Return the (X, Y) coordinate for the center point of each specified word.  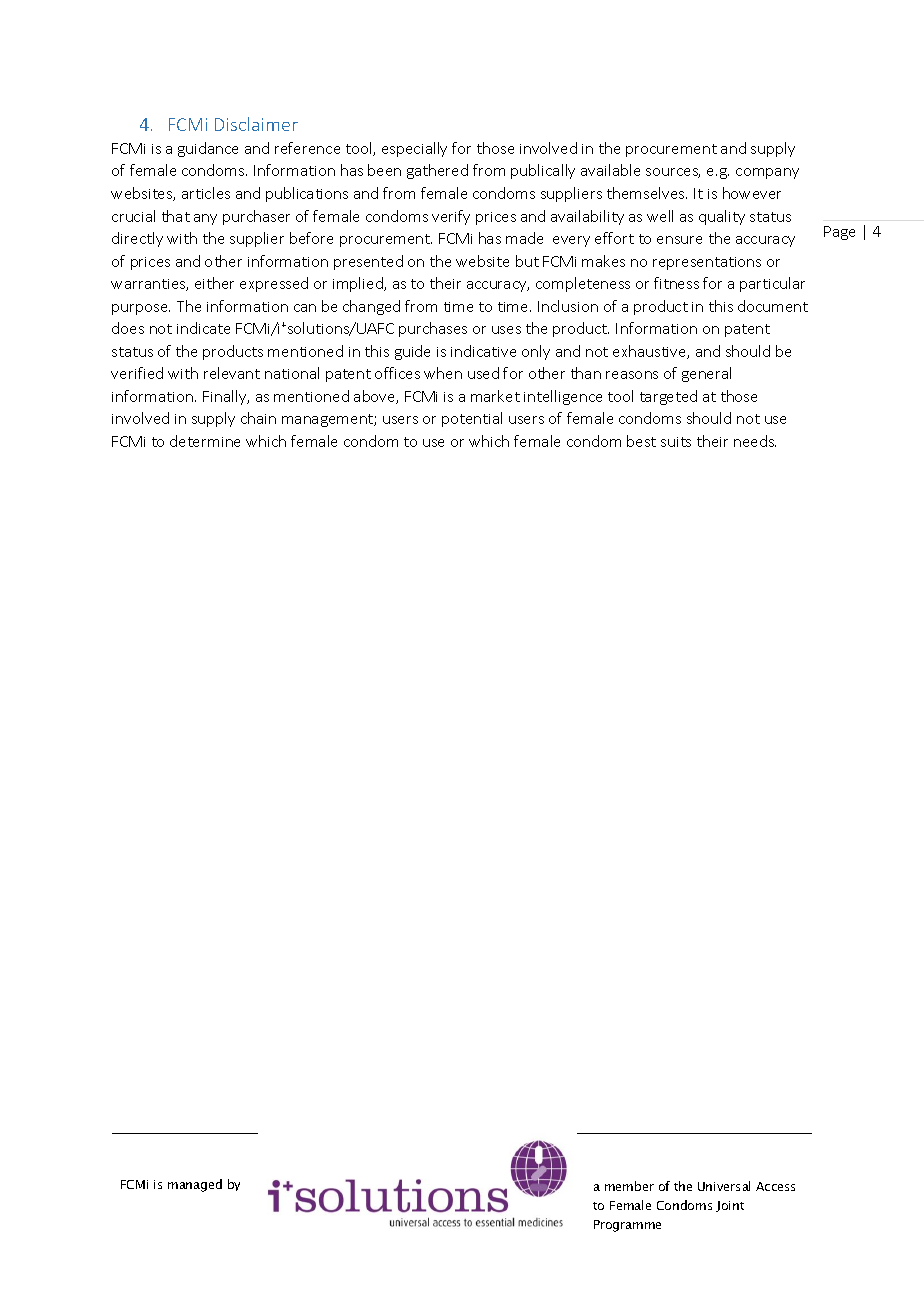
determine (205, 441)
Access (775, 1186)
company (767, 173)
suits (676, 442)
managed (195, 1185)
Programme (627, 1226)
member (629, 1186)
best (641, 441)
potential (472, 419)
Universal (724, 1186)
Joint (730, 1206)
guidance (208, 149)
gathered (437, 171)
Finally (226, 397)
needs (755, 441)
